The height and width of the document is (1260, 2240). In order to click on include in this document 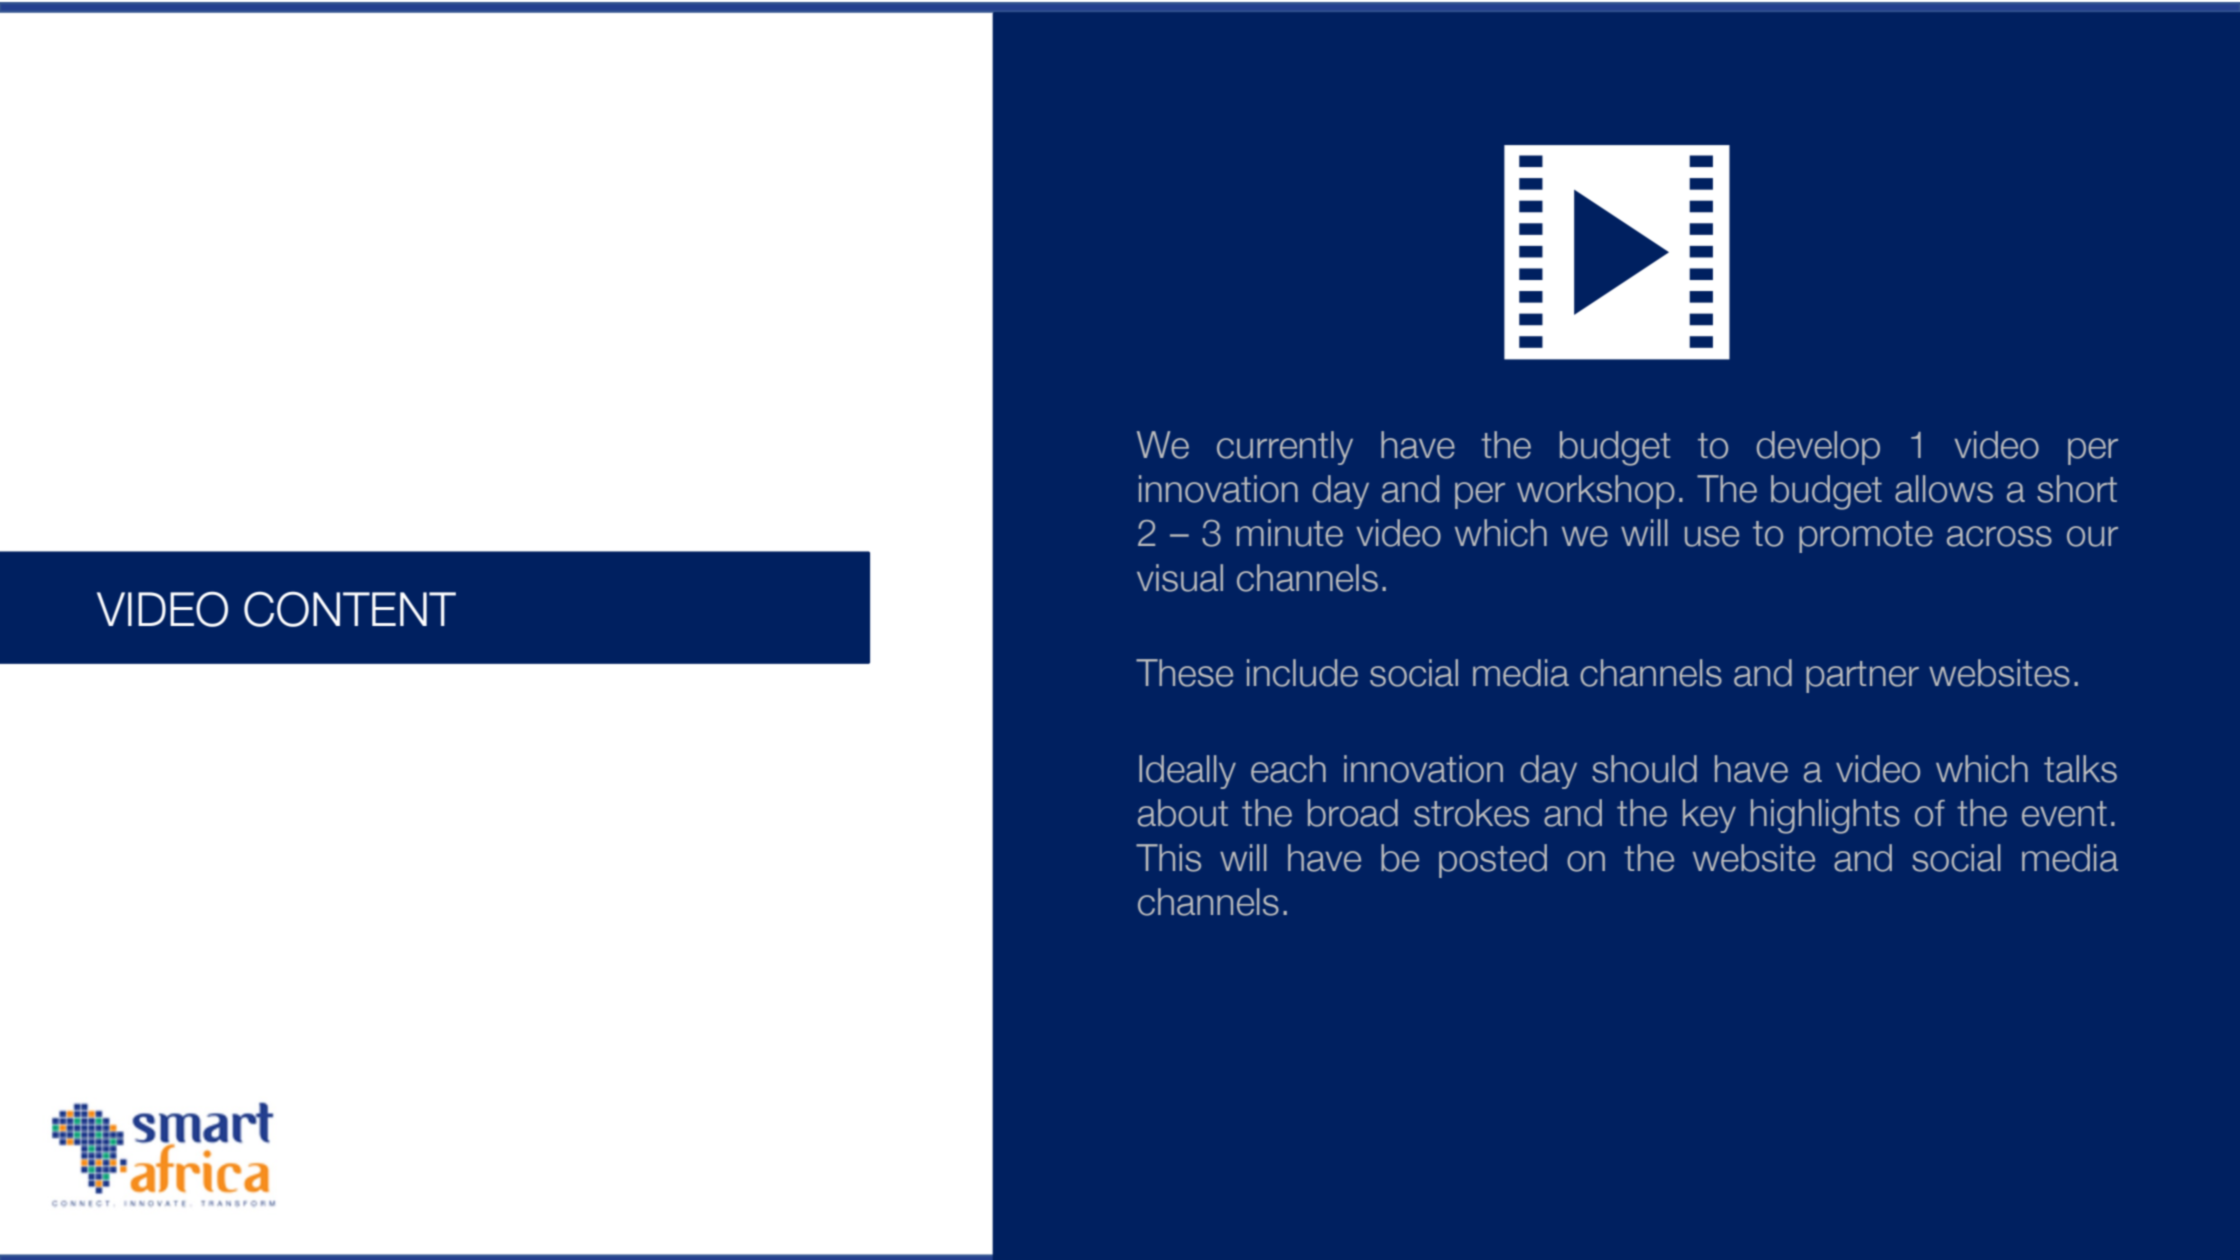, I will do `click(1302, 673)`.
